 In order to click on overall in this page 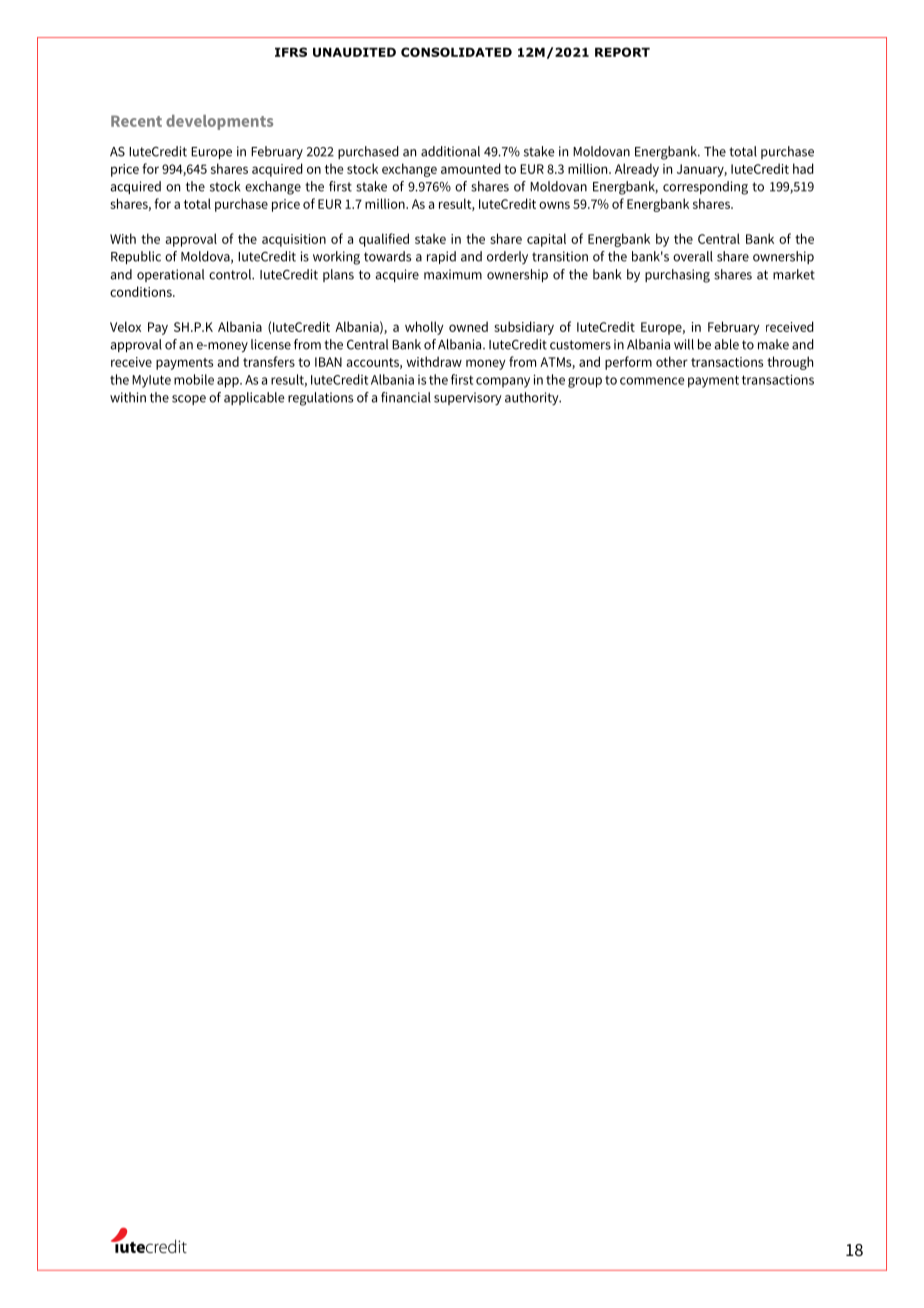, I will do `click(693, 256)`.
